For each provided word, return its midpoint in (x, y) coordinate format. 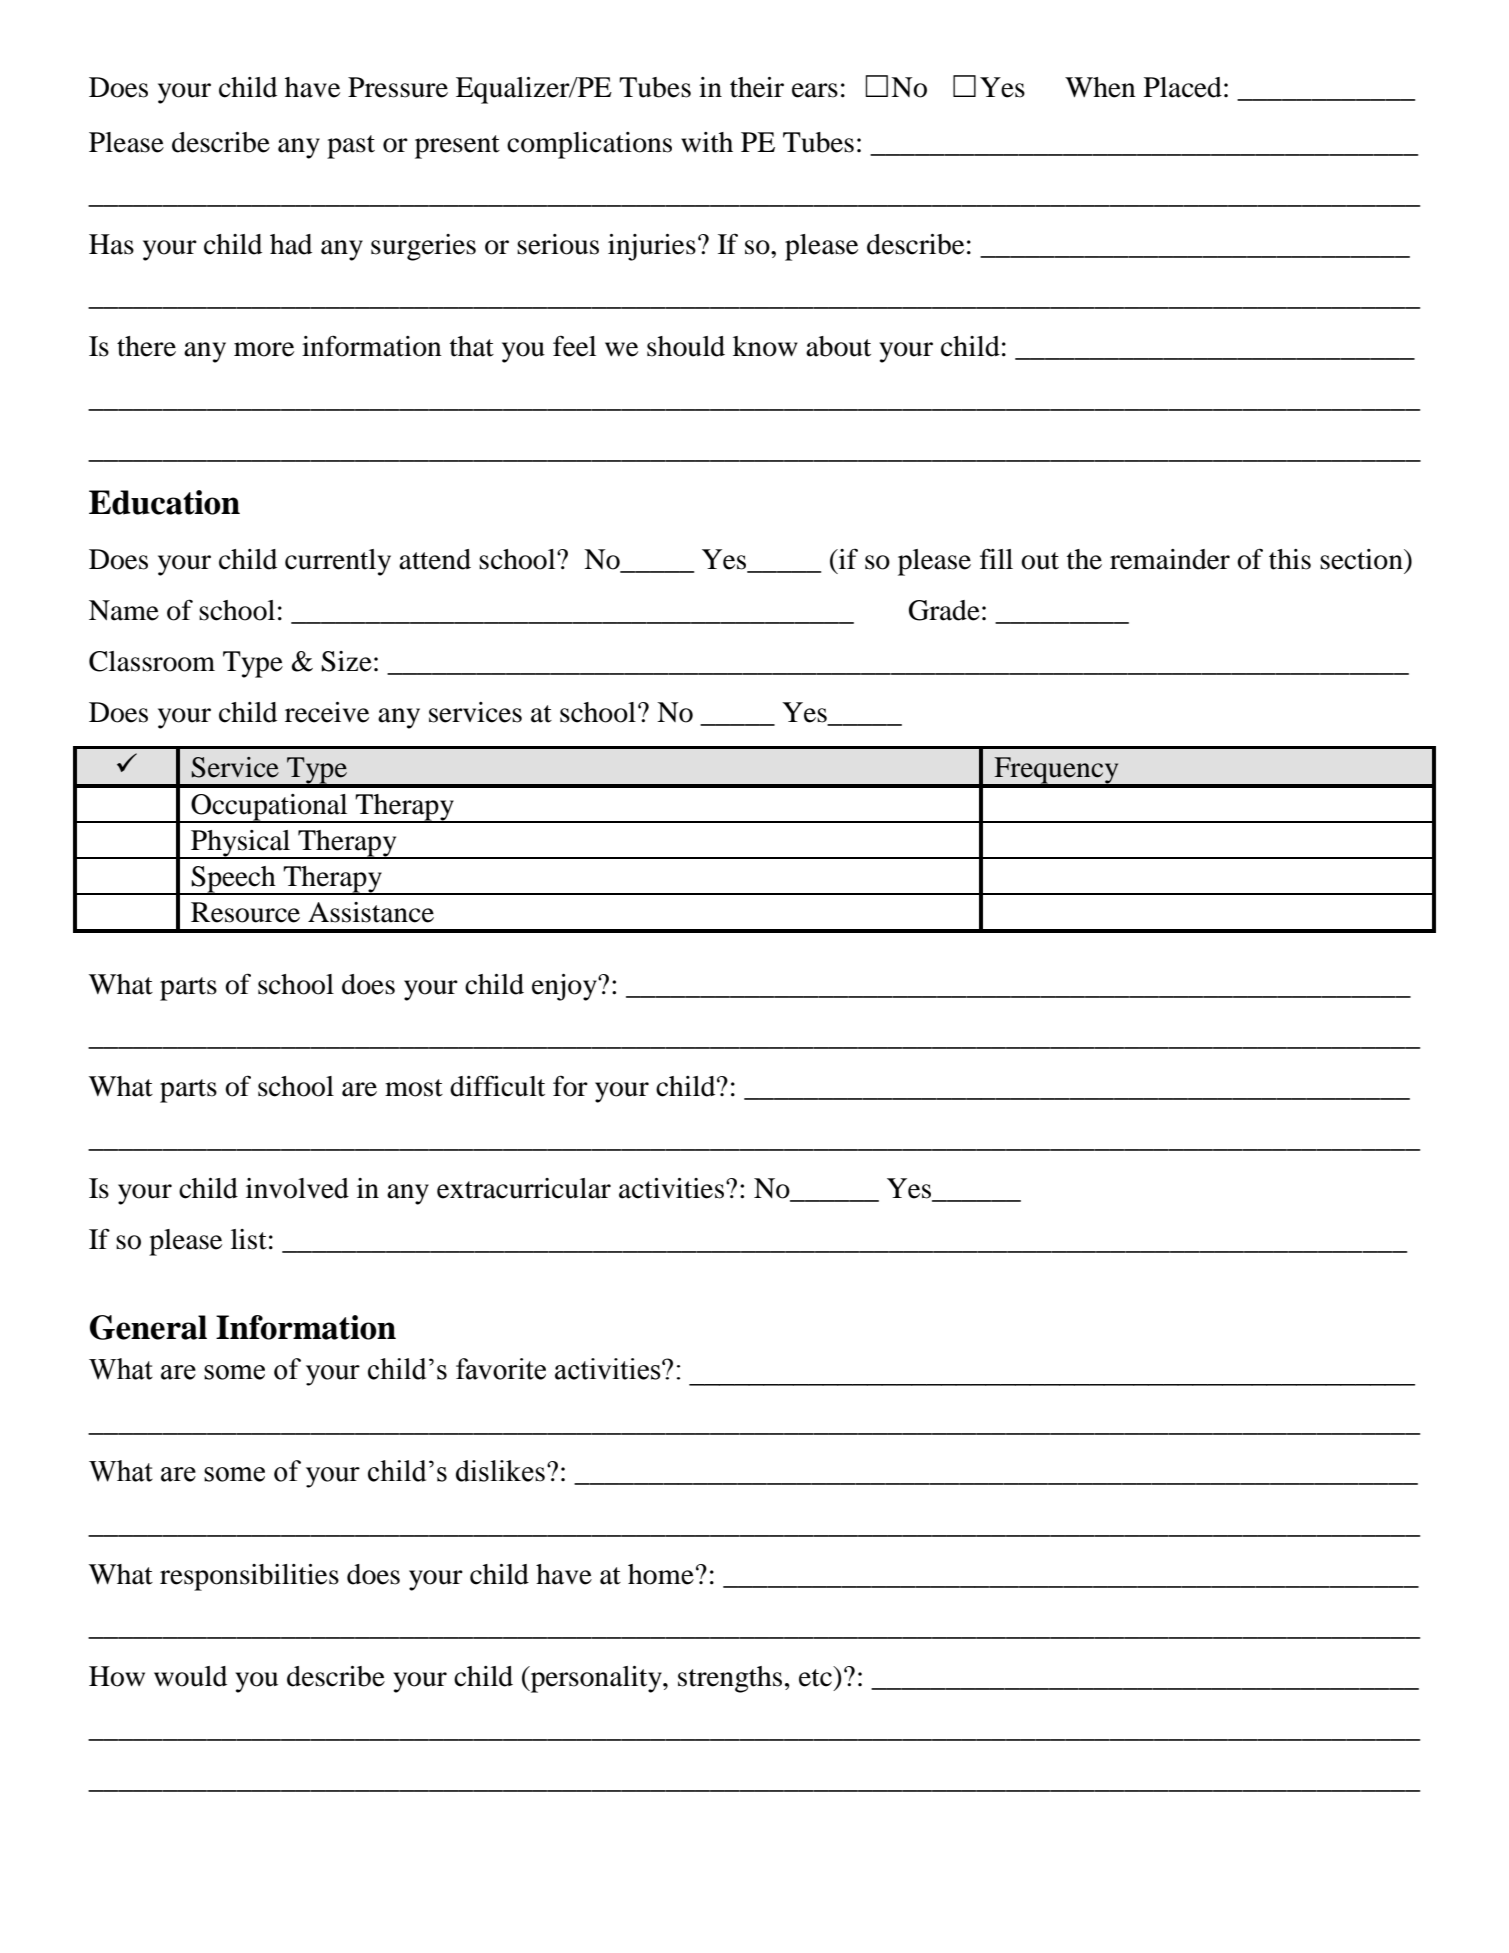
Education (164, 502)
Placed (1183, 87)
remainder (1170, 559)
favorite (501, 1369)
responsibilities (249, 1577)
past (351, 147)
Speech (234, 880)
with (707, 142)
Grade (944, 610)
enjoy (565, 987)
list (249, 1239)
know (765, 346)
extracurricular (524, 1188)
